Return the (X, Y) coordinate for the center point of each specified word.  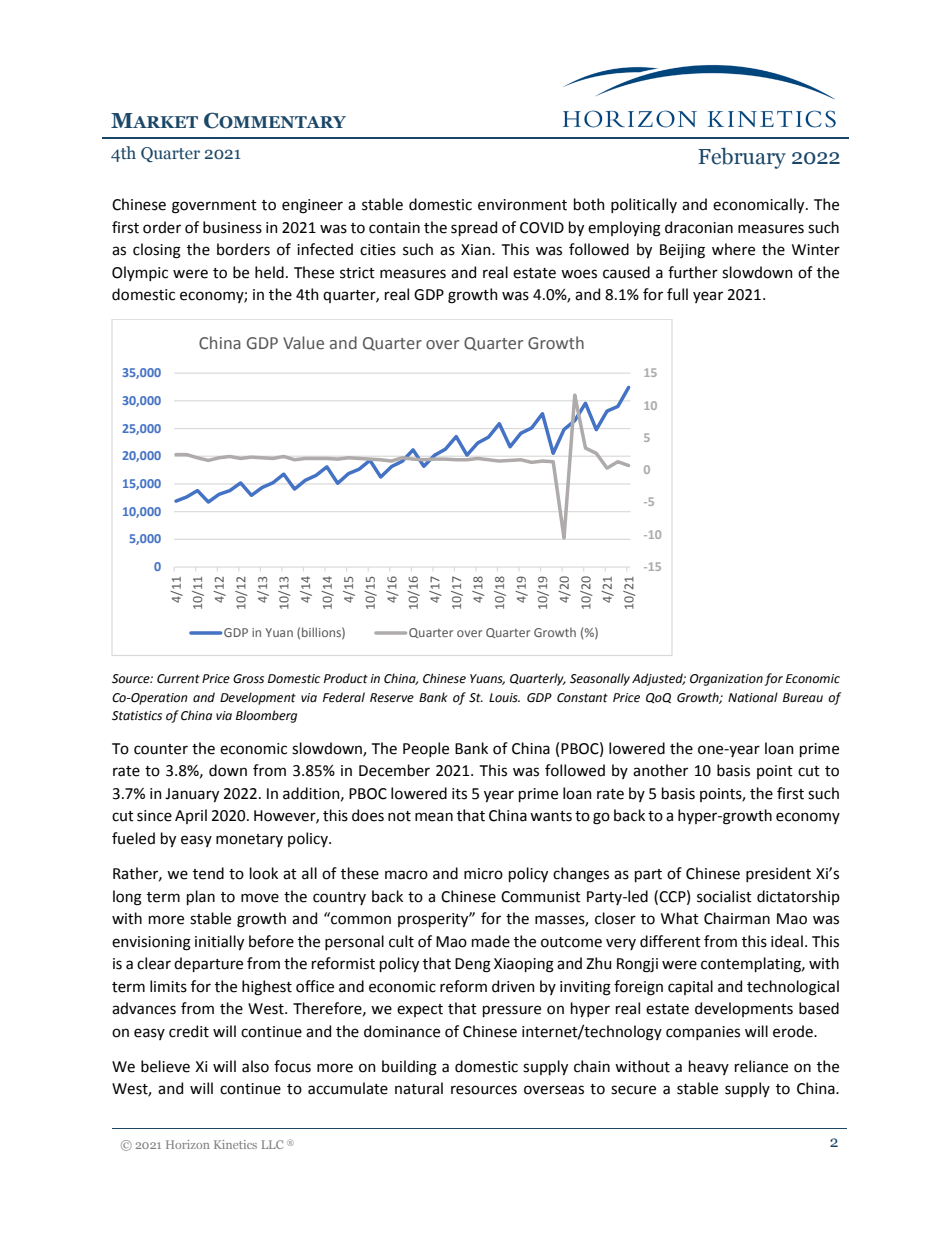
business (232, 227)
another (660, 770)
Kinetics (235, 1144)
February (742, 158)
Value (303, 343)
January (192, 795)
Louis (504, 698)
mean (434, 817)
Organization (726, 680)
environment (522, 205)
